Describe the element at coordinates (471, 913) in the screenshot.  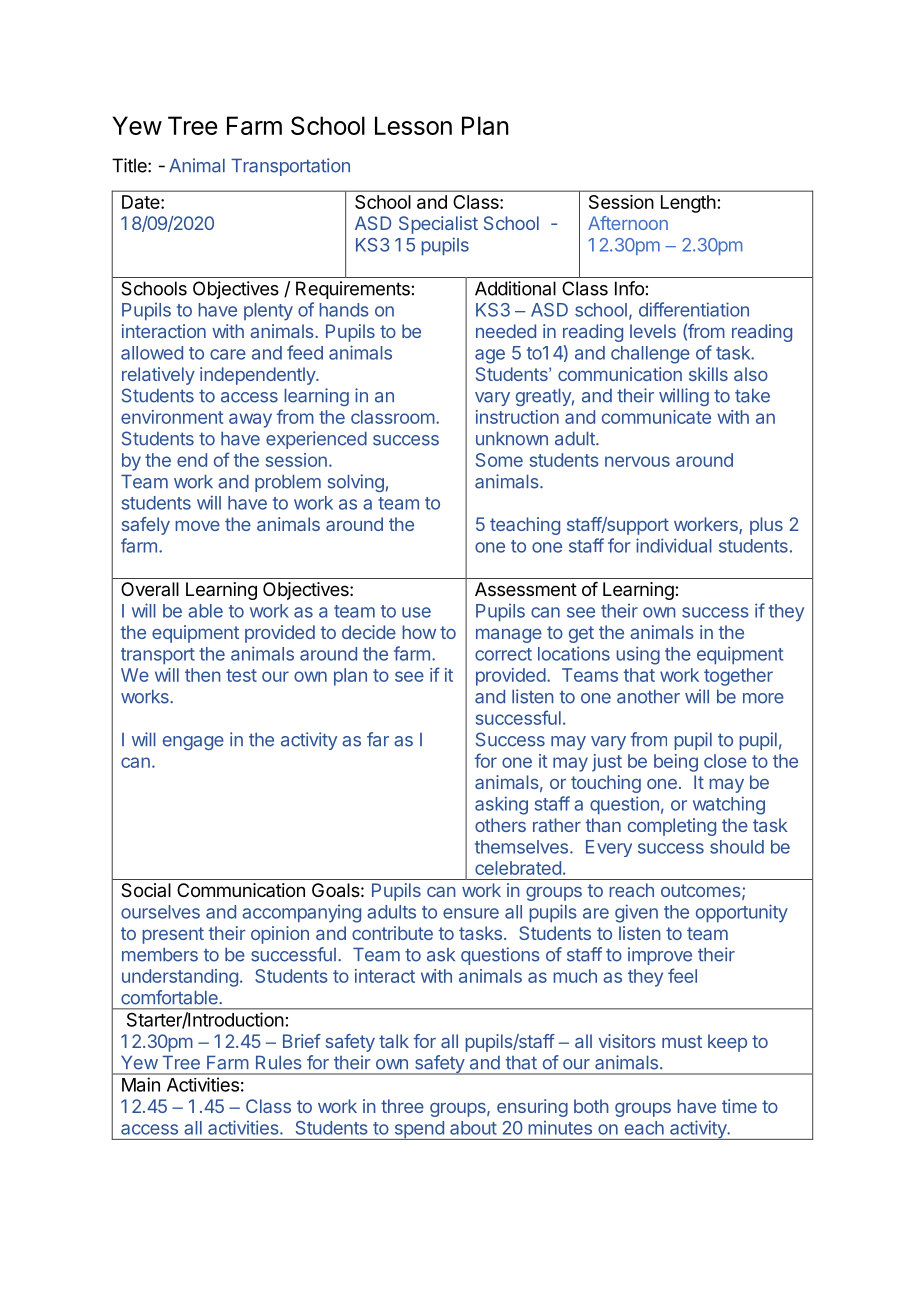
I see `ensure` at that location.
